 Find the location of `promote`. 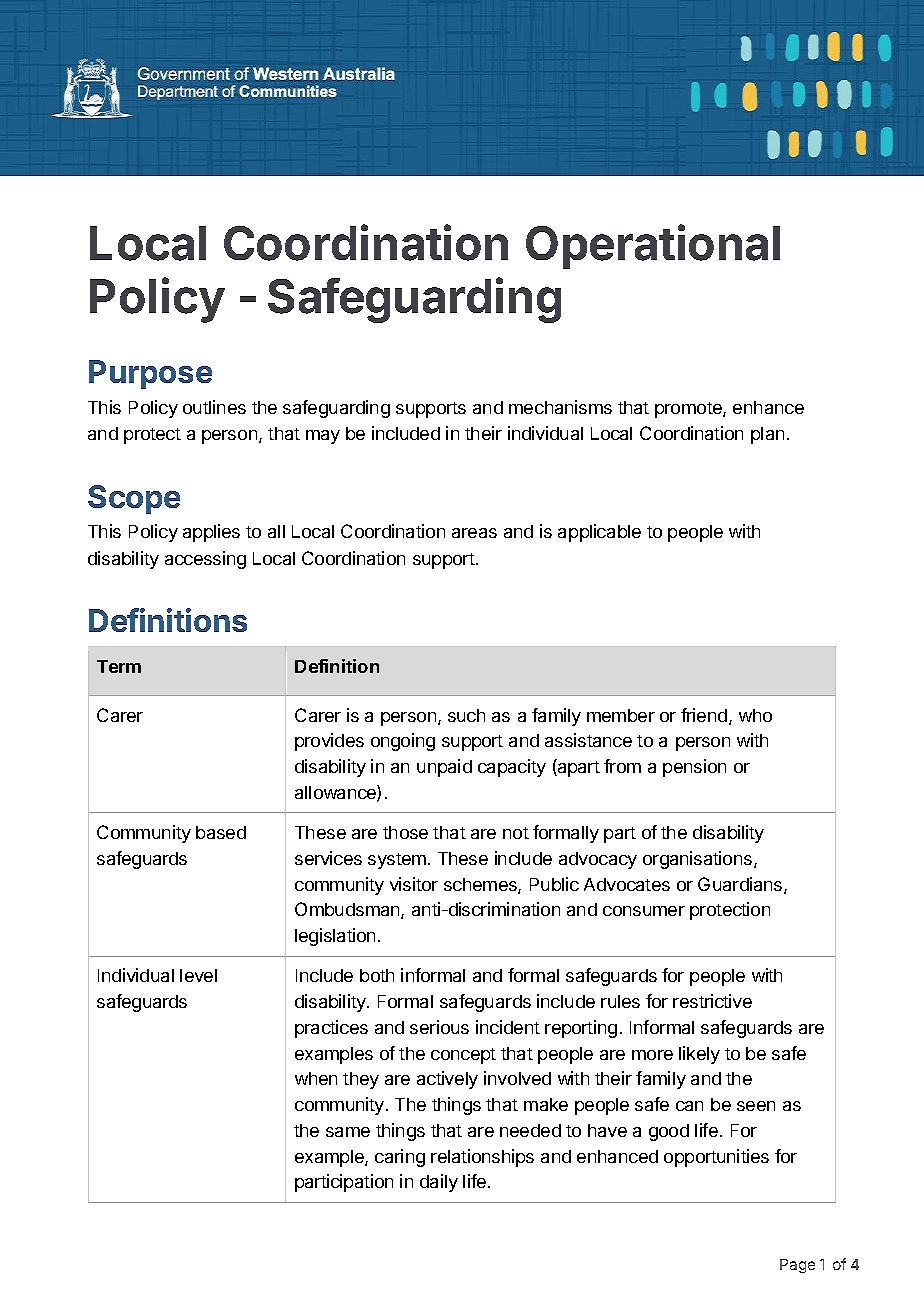

promote is located at coordinates (689, 410).
